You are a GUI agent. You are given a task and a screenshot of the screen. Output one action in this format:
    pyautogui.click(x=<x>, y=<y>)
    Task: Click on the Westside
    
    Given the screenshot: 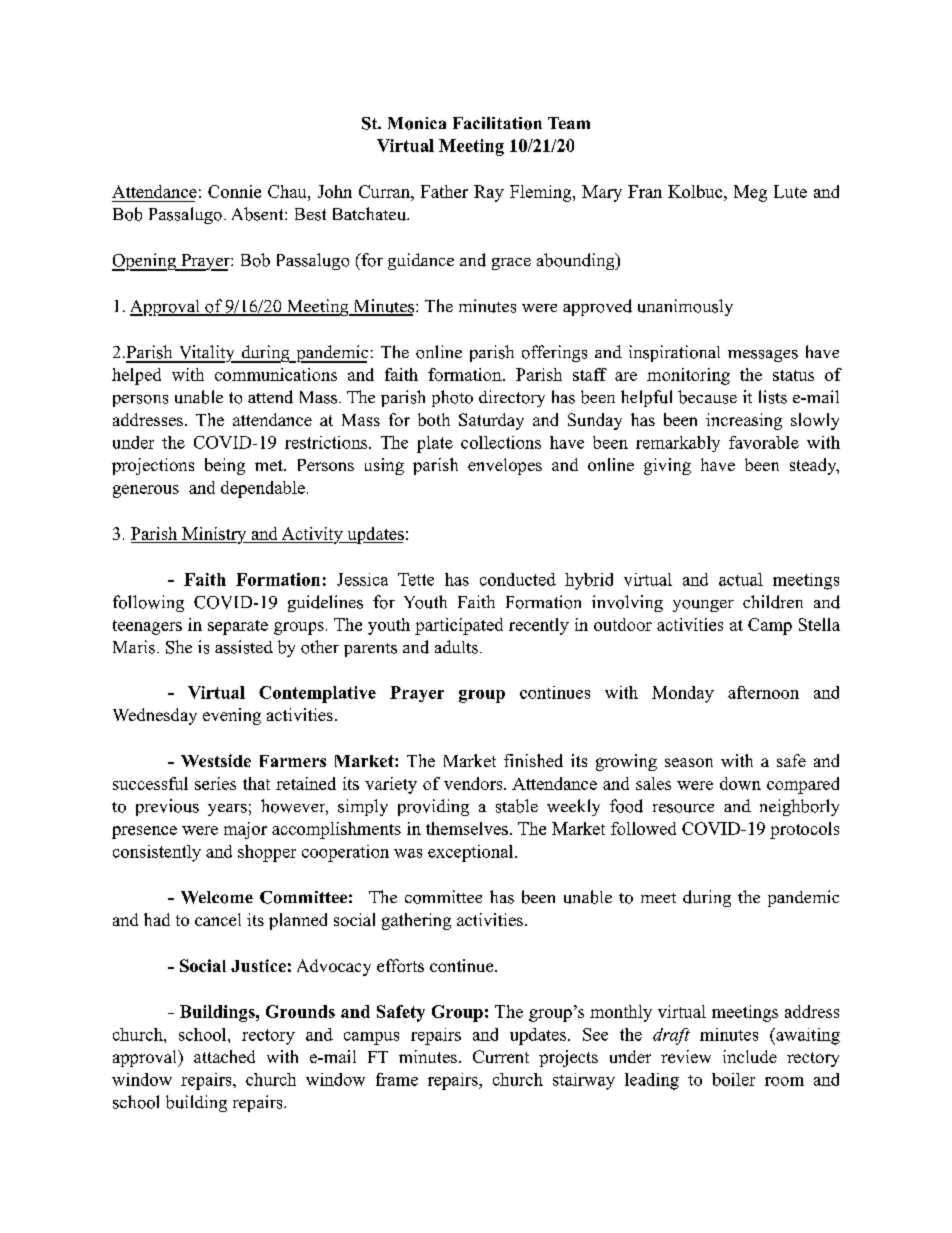 What is the action you would take?
    pyautogui.click(x=216, y=760)
